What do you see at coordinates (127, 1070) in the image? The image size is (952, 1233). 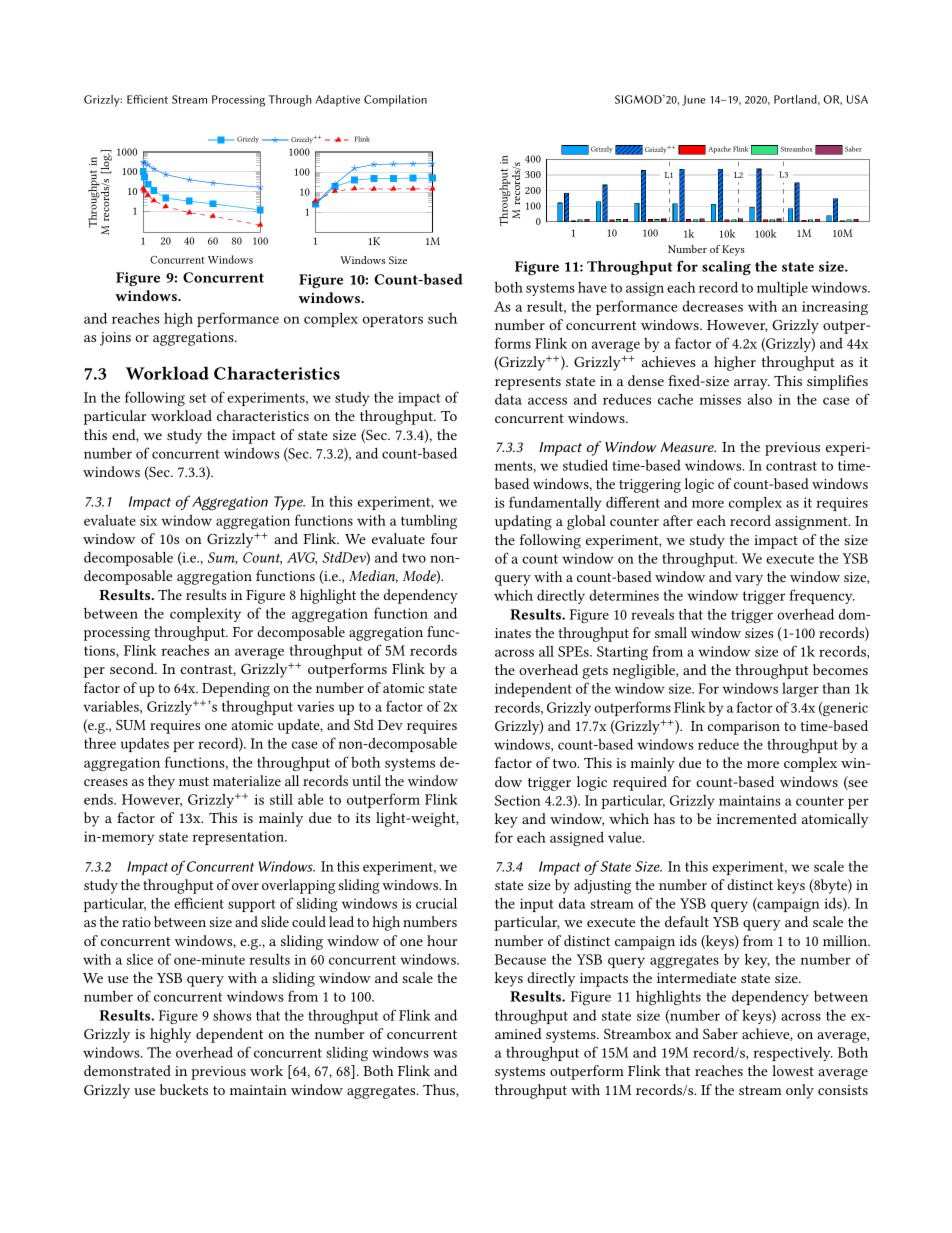 I see `demonstrated` at bounding box center [127, 1070].
